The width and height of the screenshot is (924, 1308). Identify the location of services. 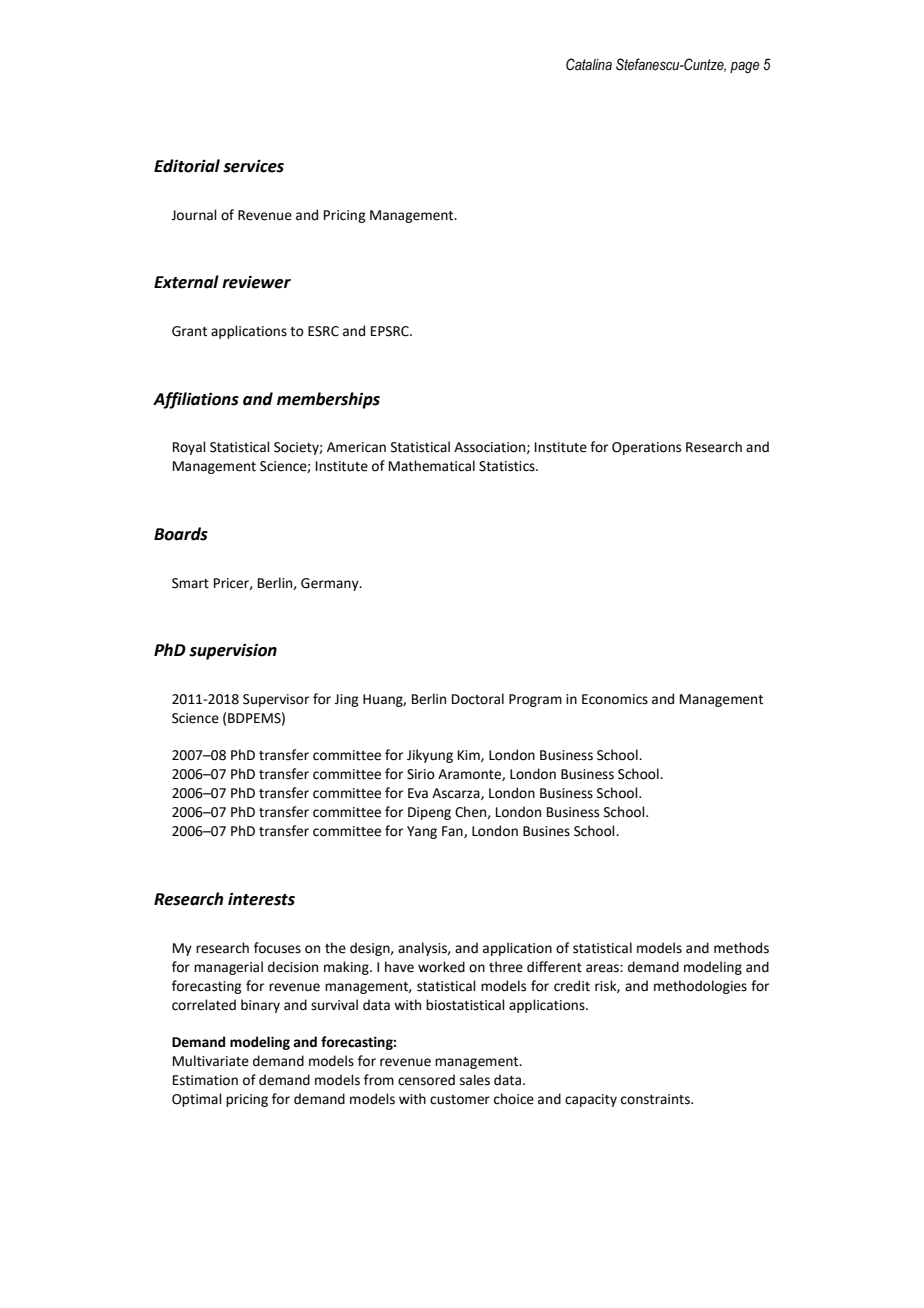
(253, 166).
